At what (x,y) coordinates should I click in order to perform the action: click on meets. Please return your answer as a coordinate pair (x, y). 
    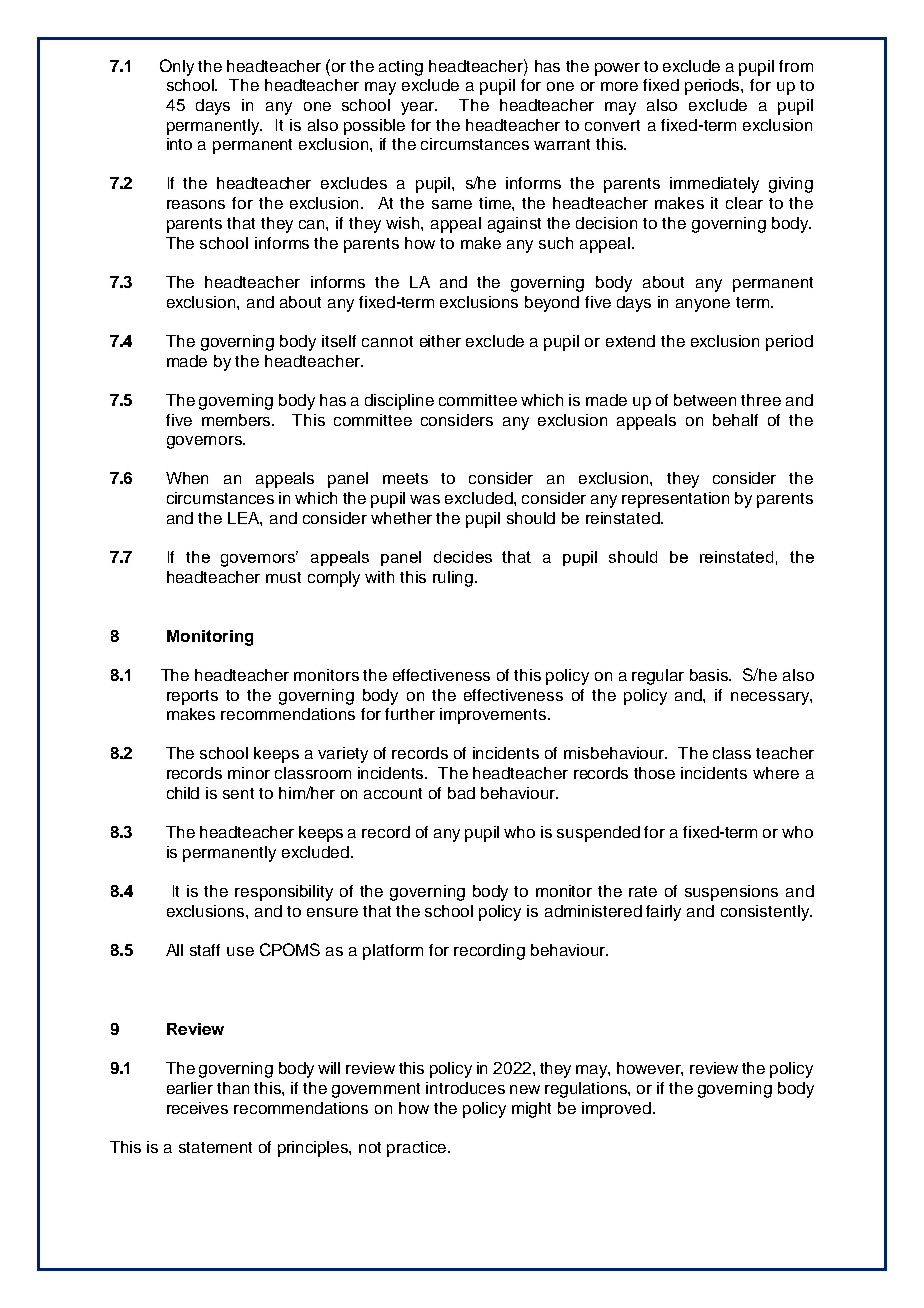
    Looking at the image, I should click on (405, 478).
